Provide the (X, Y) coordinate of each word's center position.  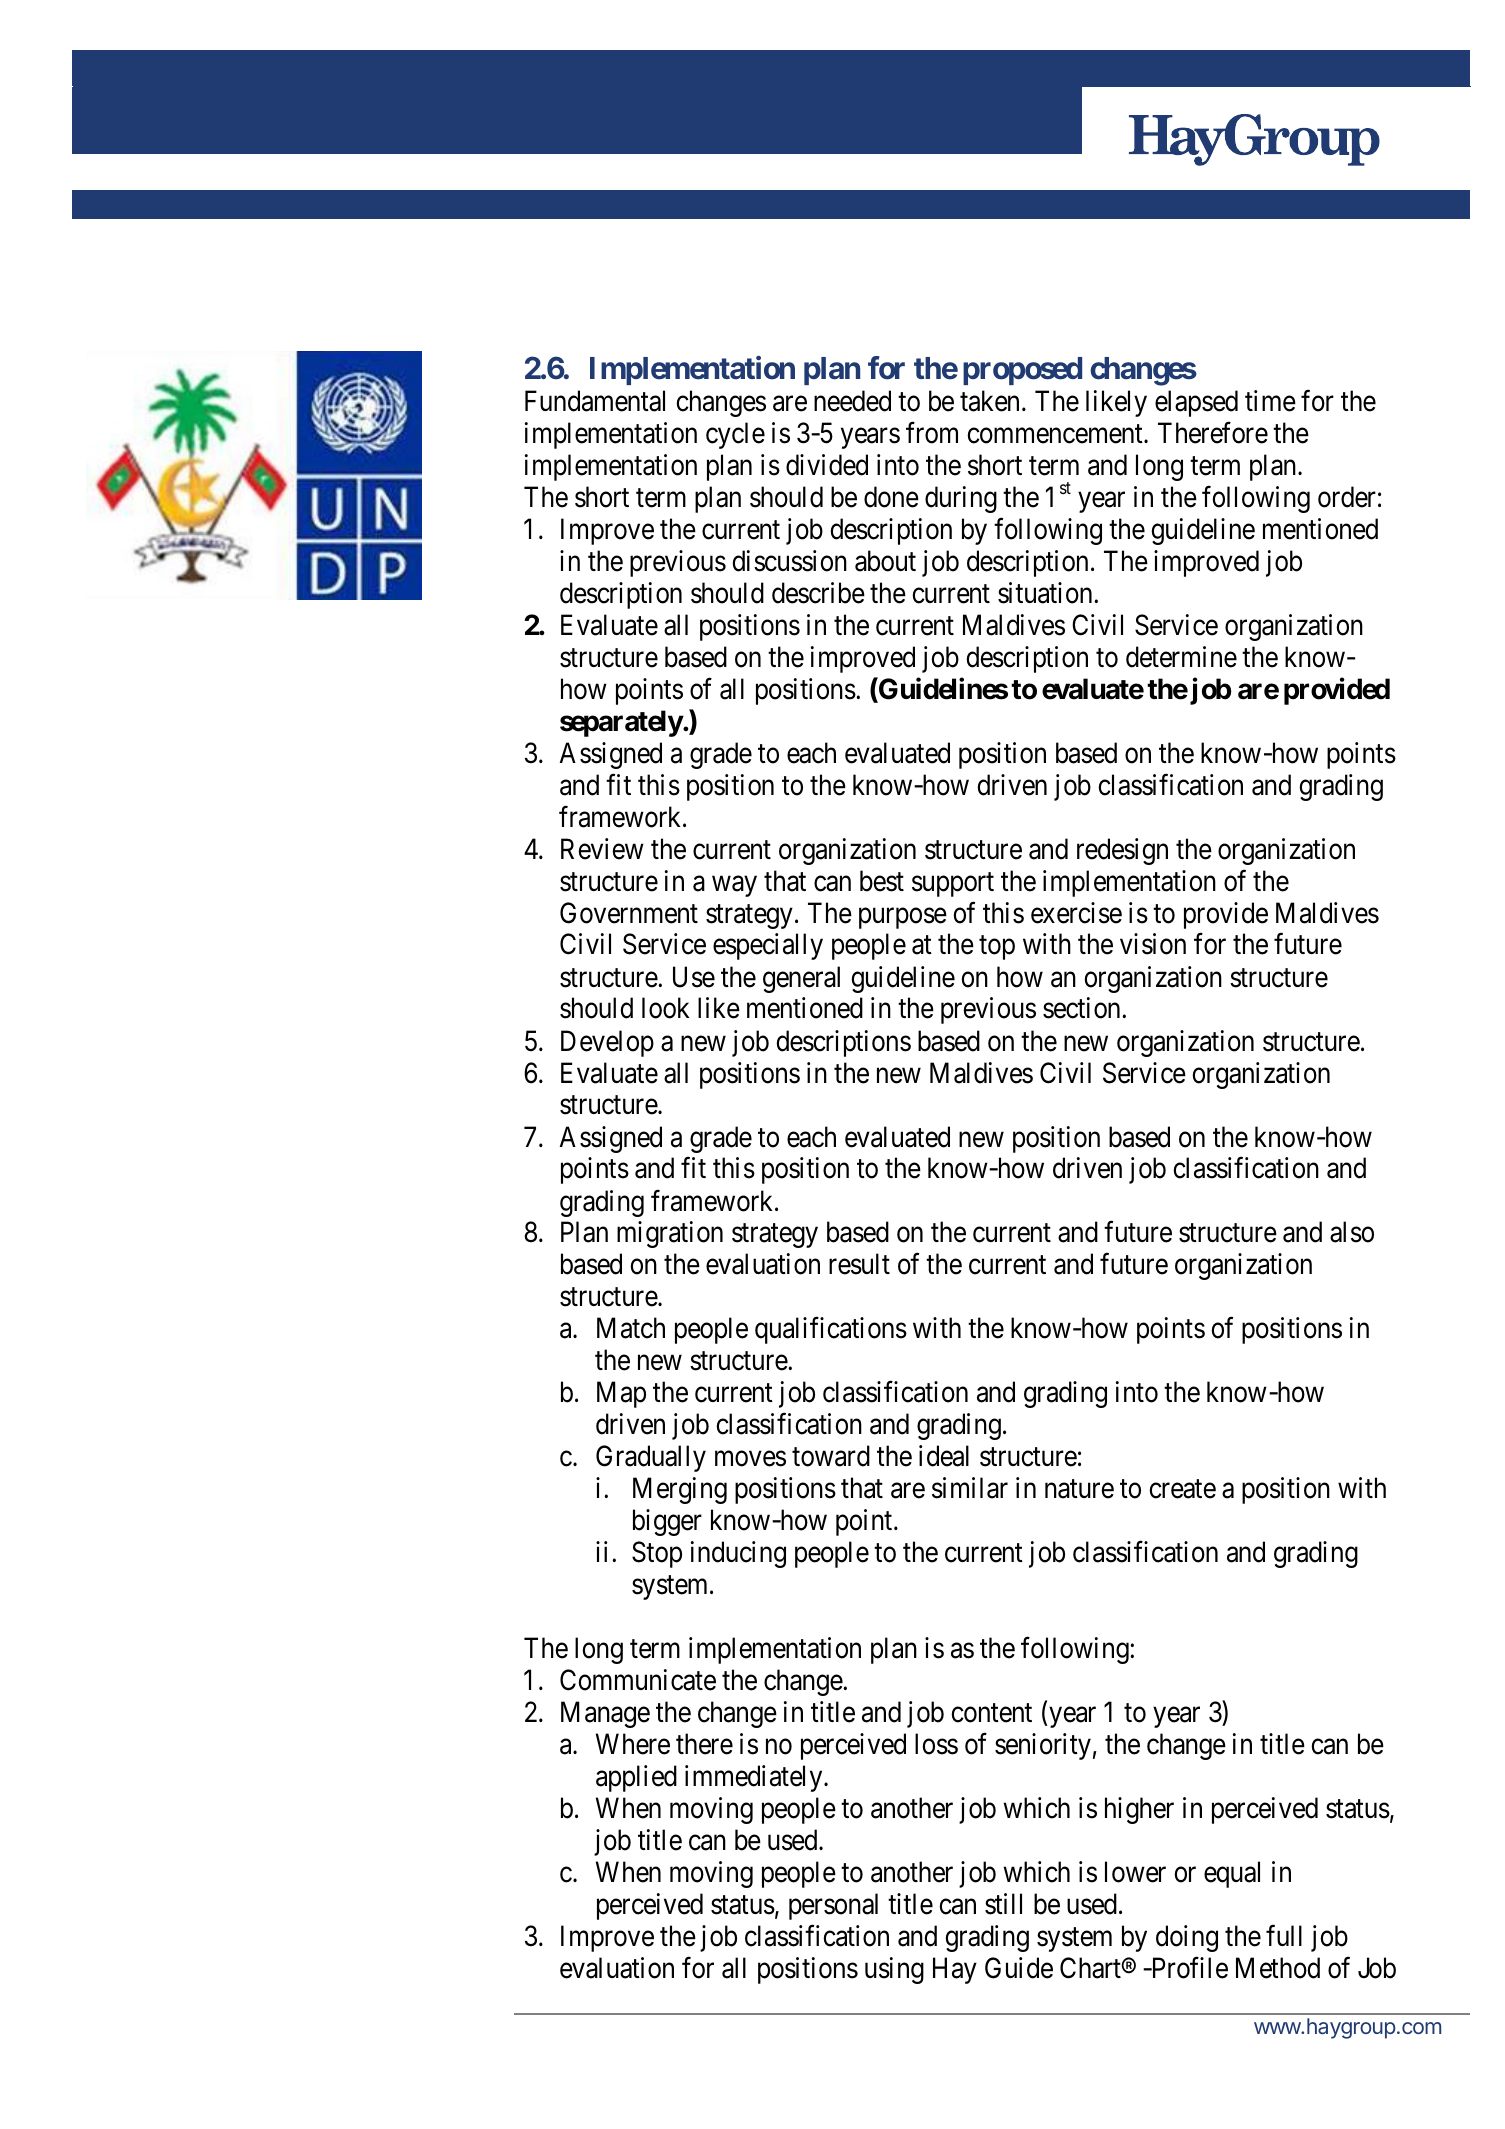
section (1083, 1008)
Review (602, 849)
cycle (735, 435)
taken (989, 401)
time (1270, 401)
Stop (657, 1554)
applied (636, 1778)
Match (631, 1328)
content (991, 1713)
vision (1153, 944)
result (859, 1264)
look (665, 1008)
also (1352, 1232)
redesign (1122, 851)
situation (1046, 593)
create (1182, 1489)
